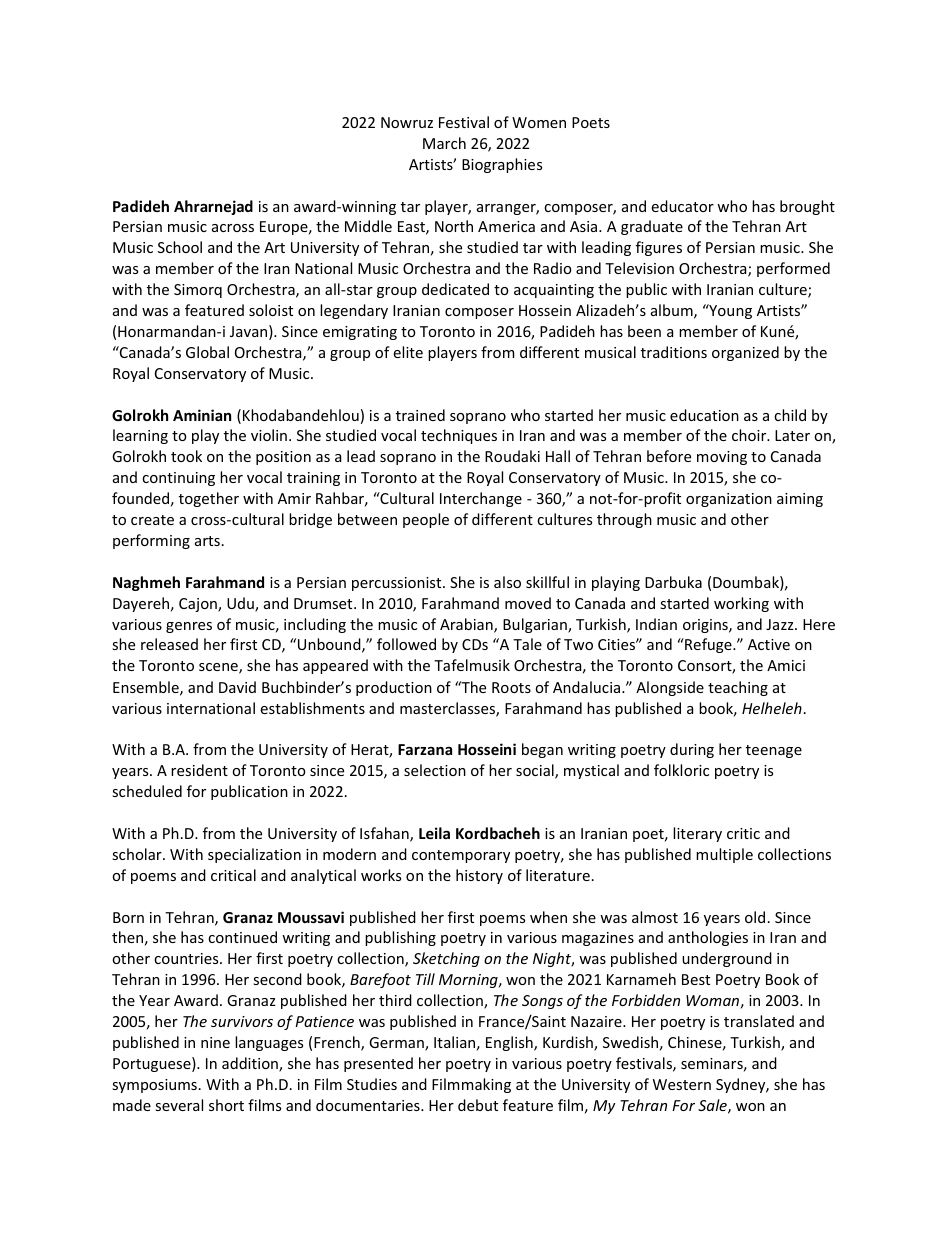  I want to click on Arabian, so click(467, 625).
